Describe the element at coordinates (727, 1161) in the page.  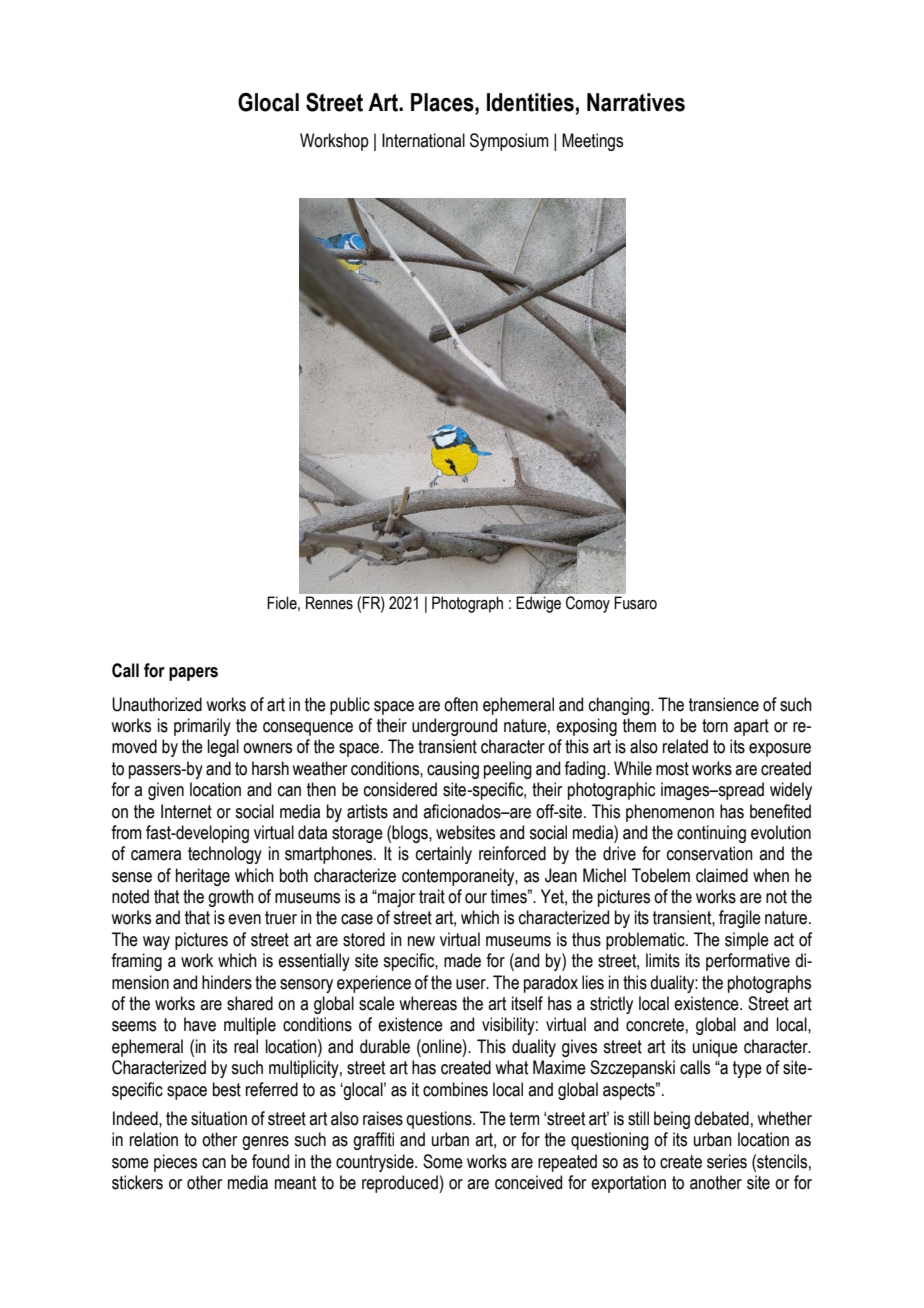
I see `series` at that location.
